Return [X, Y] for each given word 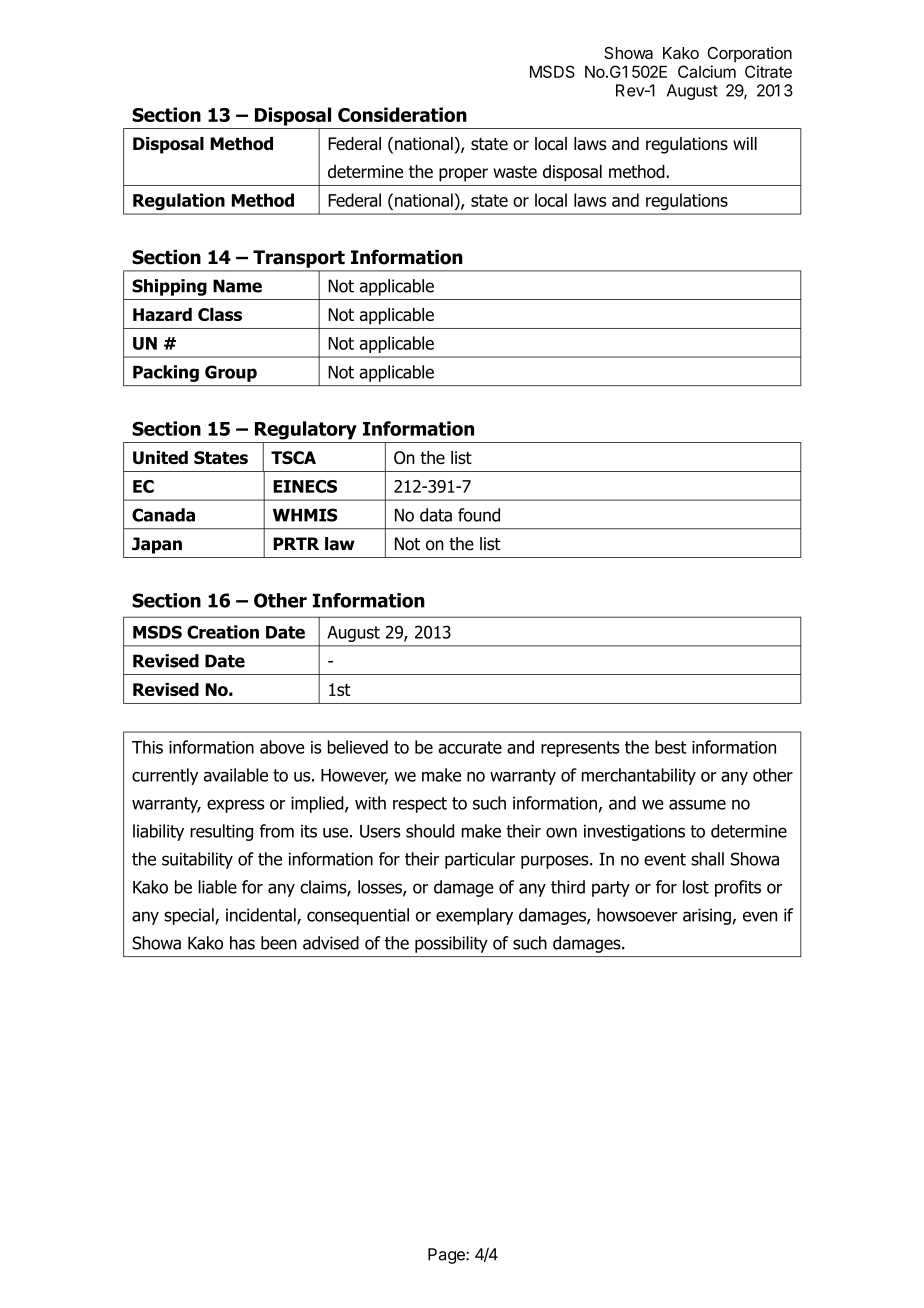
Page [447, 1256]
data [436, 515]
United [160, 457]
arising [708, 916]
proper [463, 175]
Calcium [707, 71]
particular [480, 860]
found [479, 515]
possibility [451, 944]
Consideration [402, 114]
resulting [221, 832]
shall [707, 859]
